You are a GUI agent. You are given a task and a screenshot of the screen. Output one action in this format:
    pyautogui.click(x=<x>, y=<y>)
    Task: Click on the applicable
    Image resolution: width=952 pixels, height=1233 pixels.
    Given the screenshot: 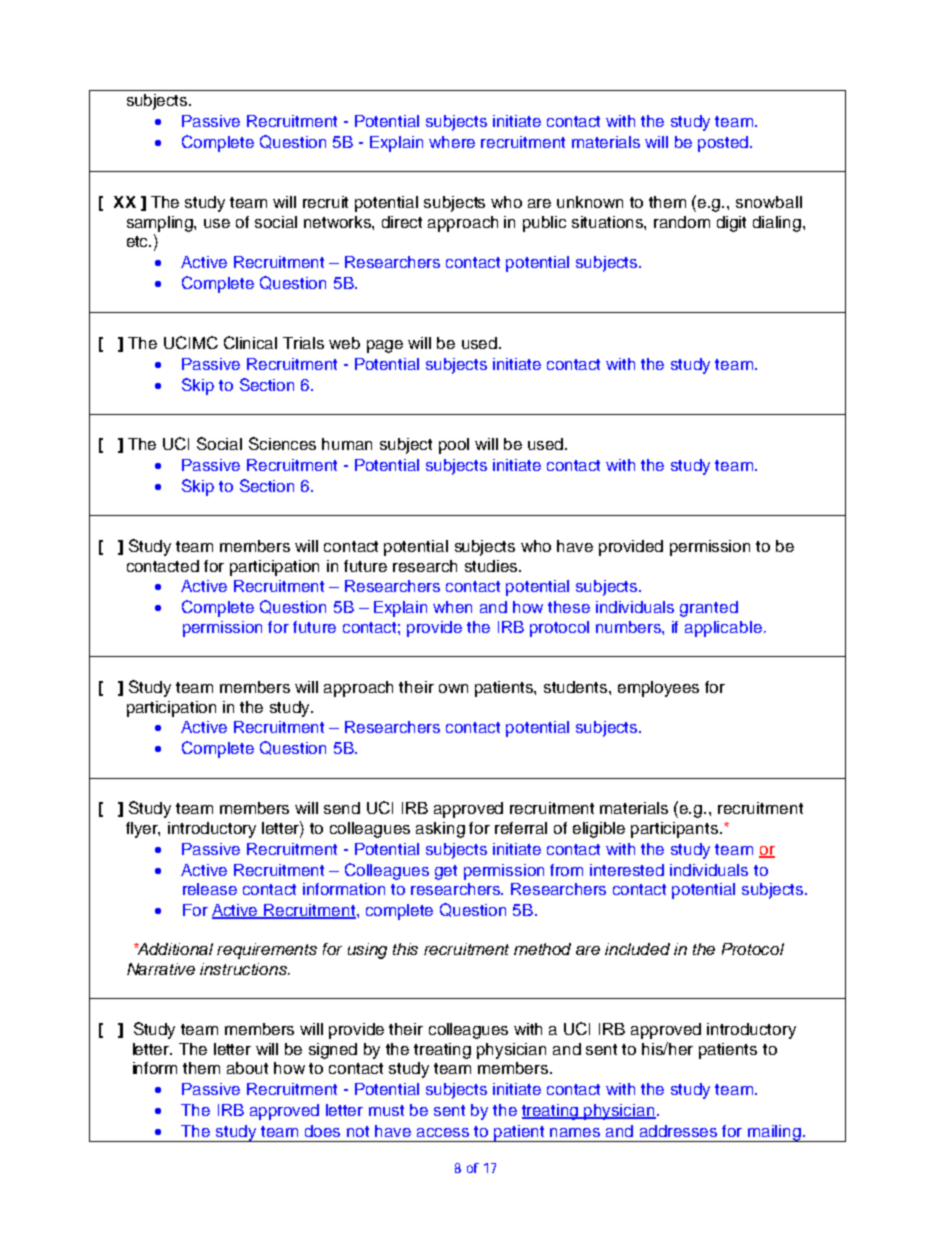 What is the action you would take?
    pyautogui.click(x=723, y=629)
